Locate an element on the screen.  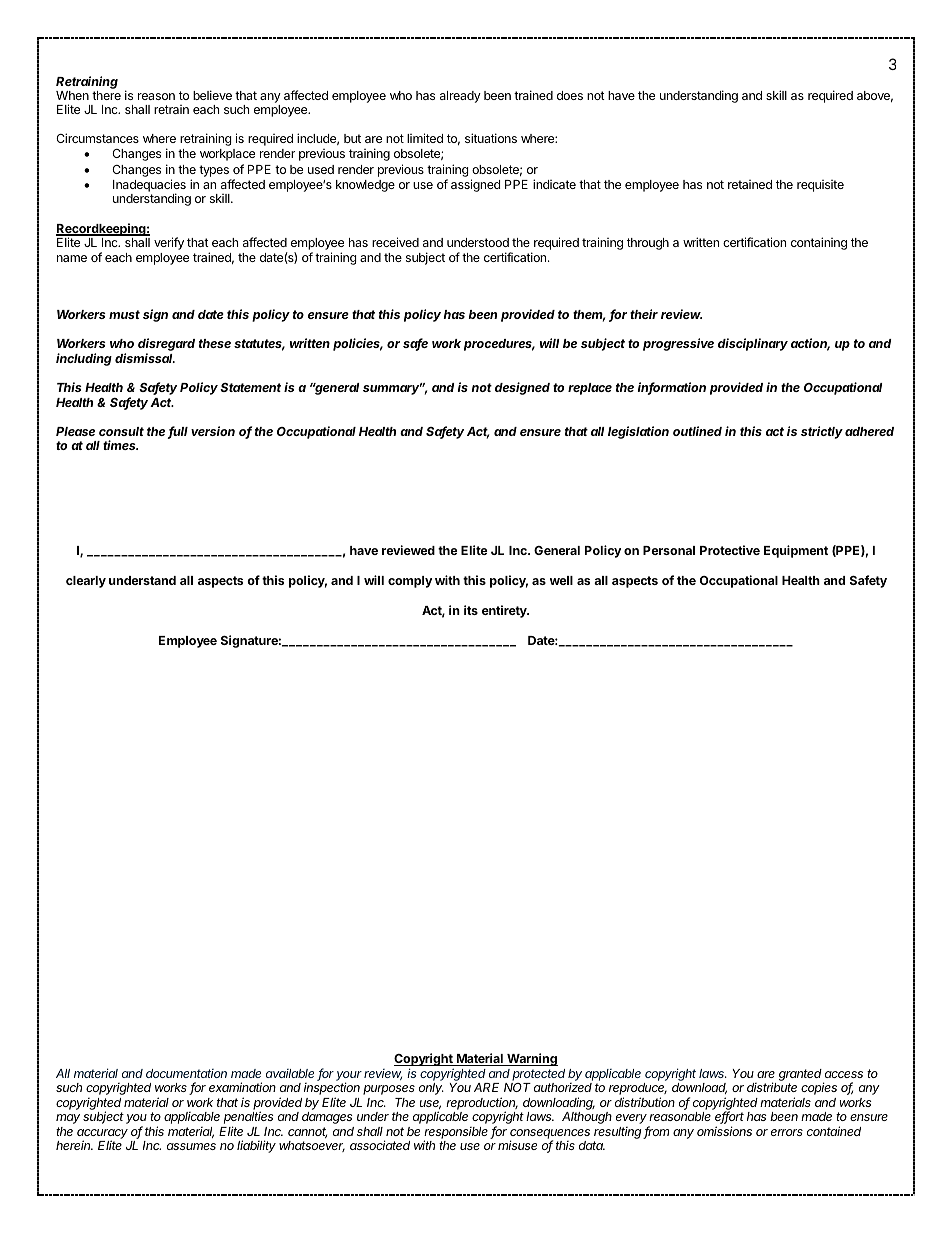
replace is located at coordinates (590, 389).
